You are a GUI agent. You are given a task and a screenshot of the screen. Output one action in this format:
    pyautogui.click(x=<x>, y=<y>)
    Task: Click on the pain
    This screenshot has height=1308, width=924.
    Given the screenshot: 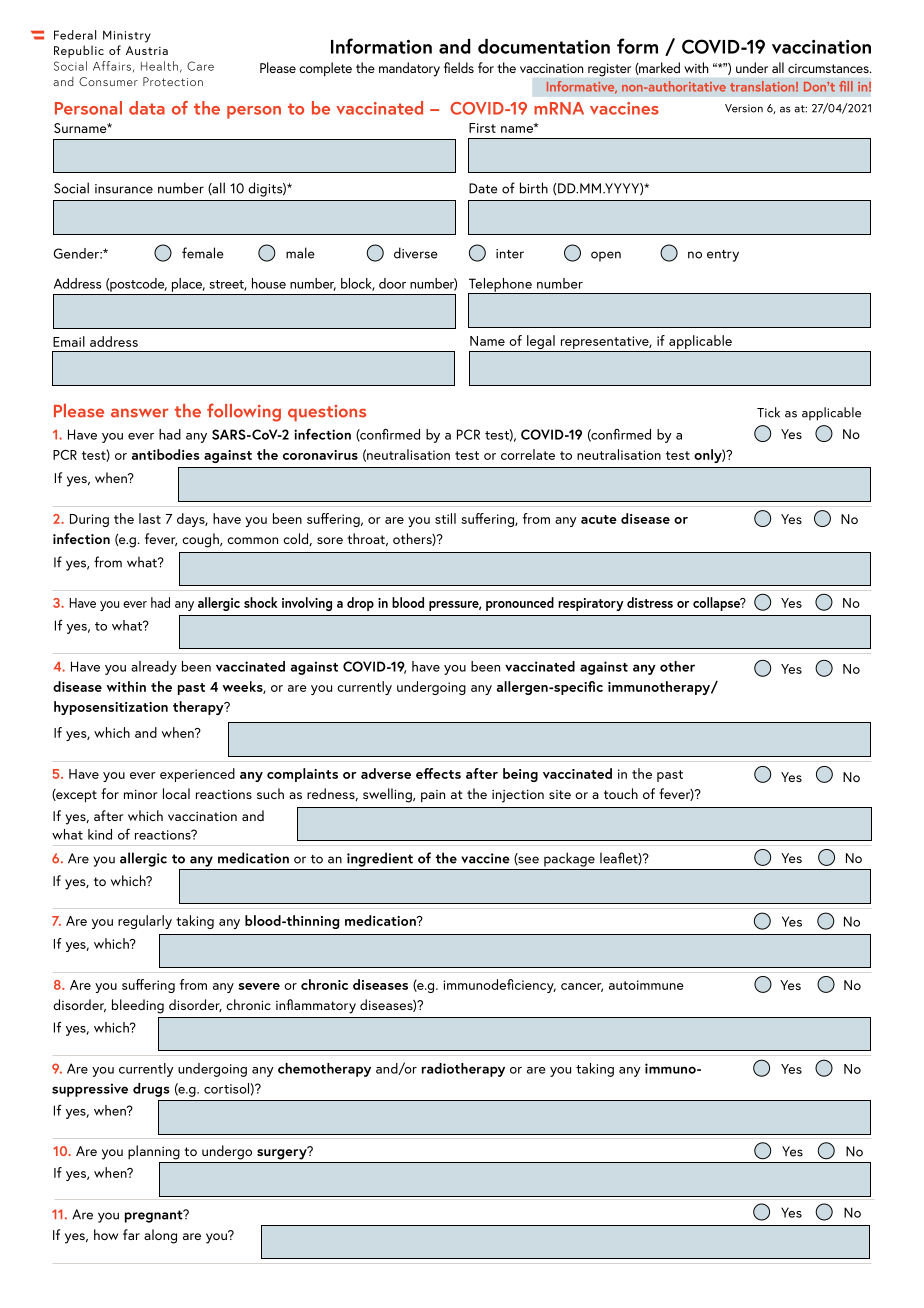 What is the action you would take?
    pyautogui.click(x=433, y=796)
